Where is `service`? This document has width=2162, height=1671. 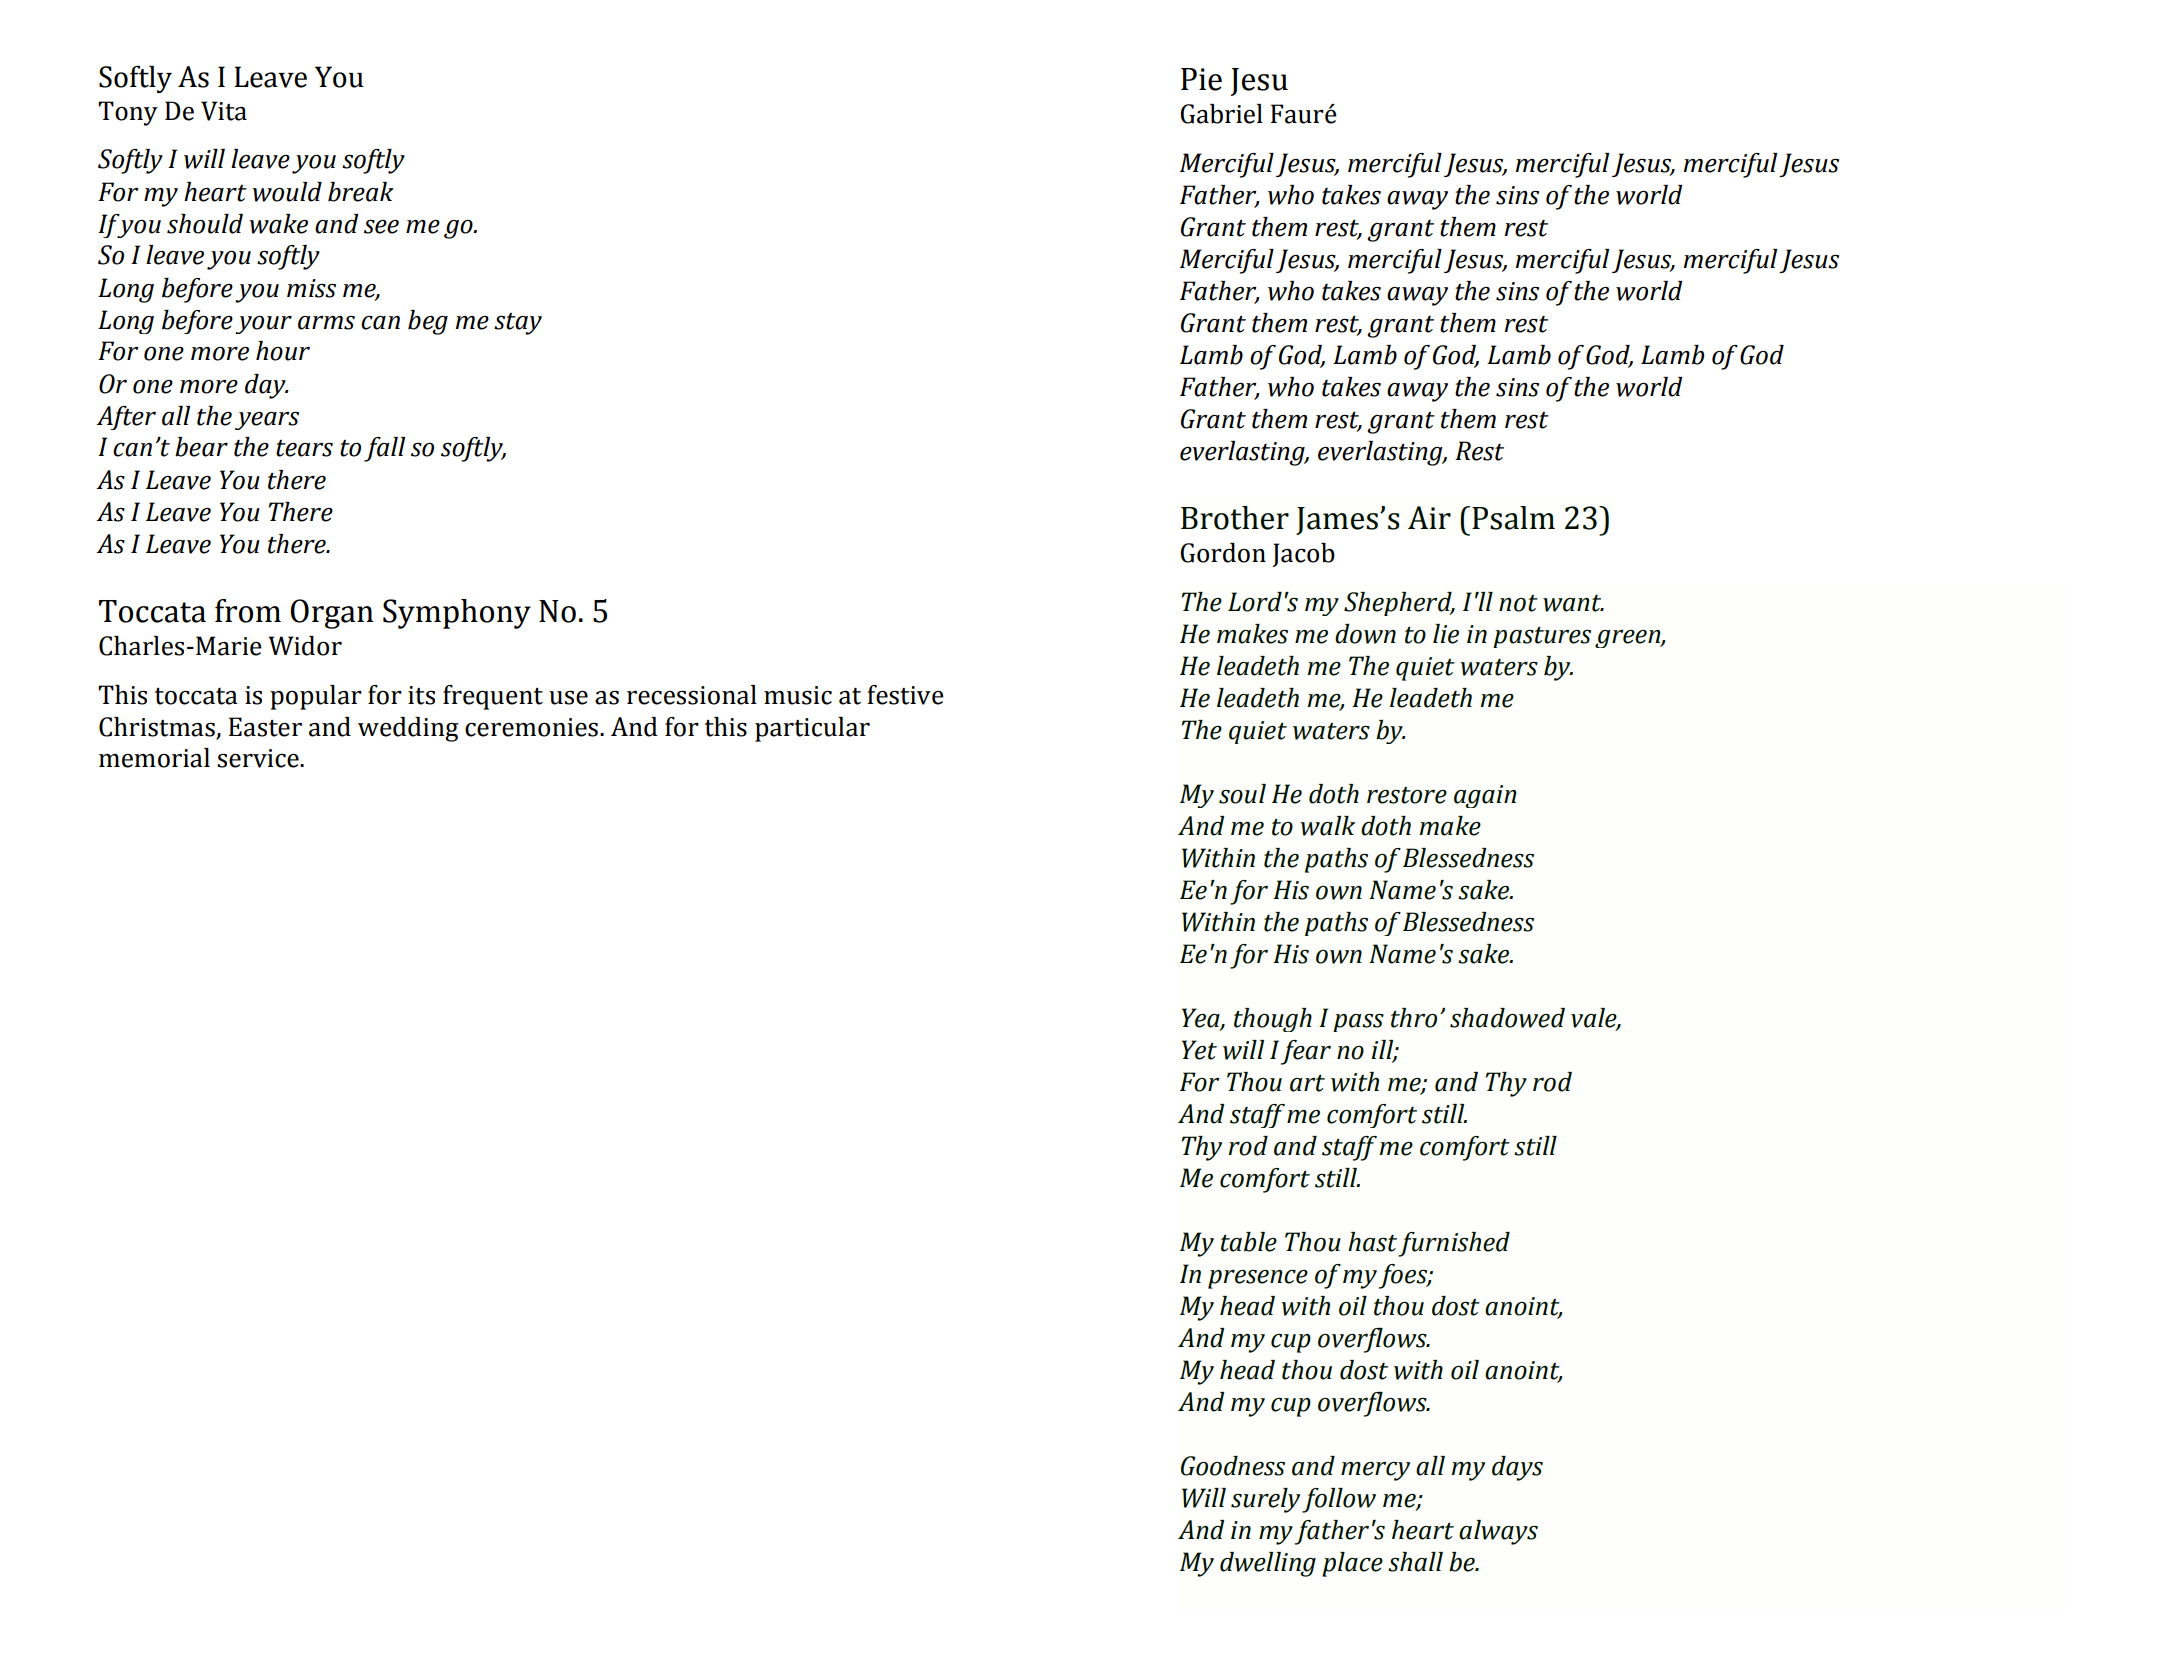
service is located at coordinates (259, 758).
